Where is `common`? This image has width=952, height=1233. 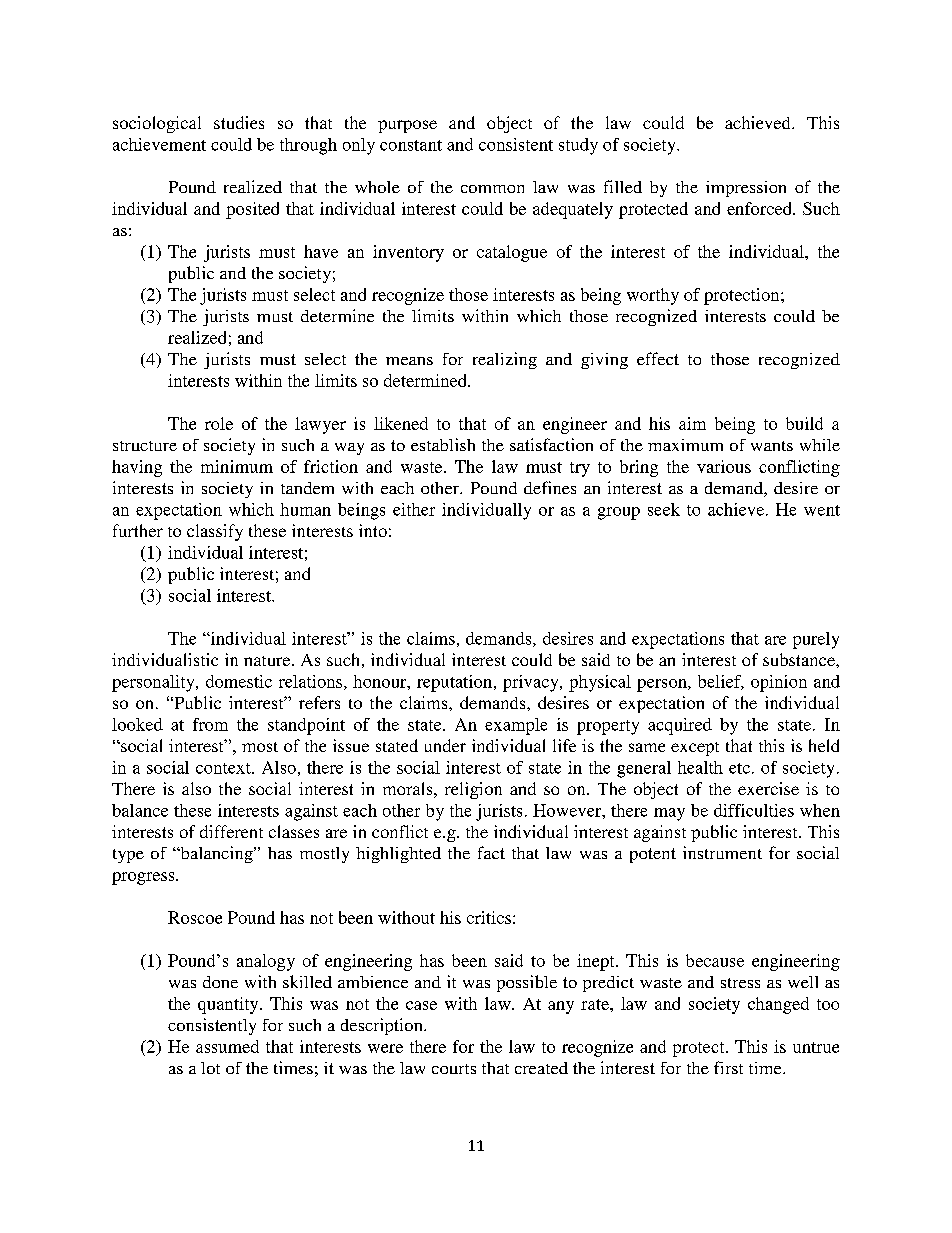
common is located at coordinates (492, 189).
